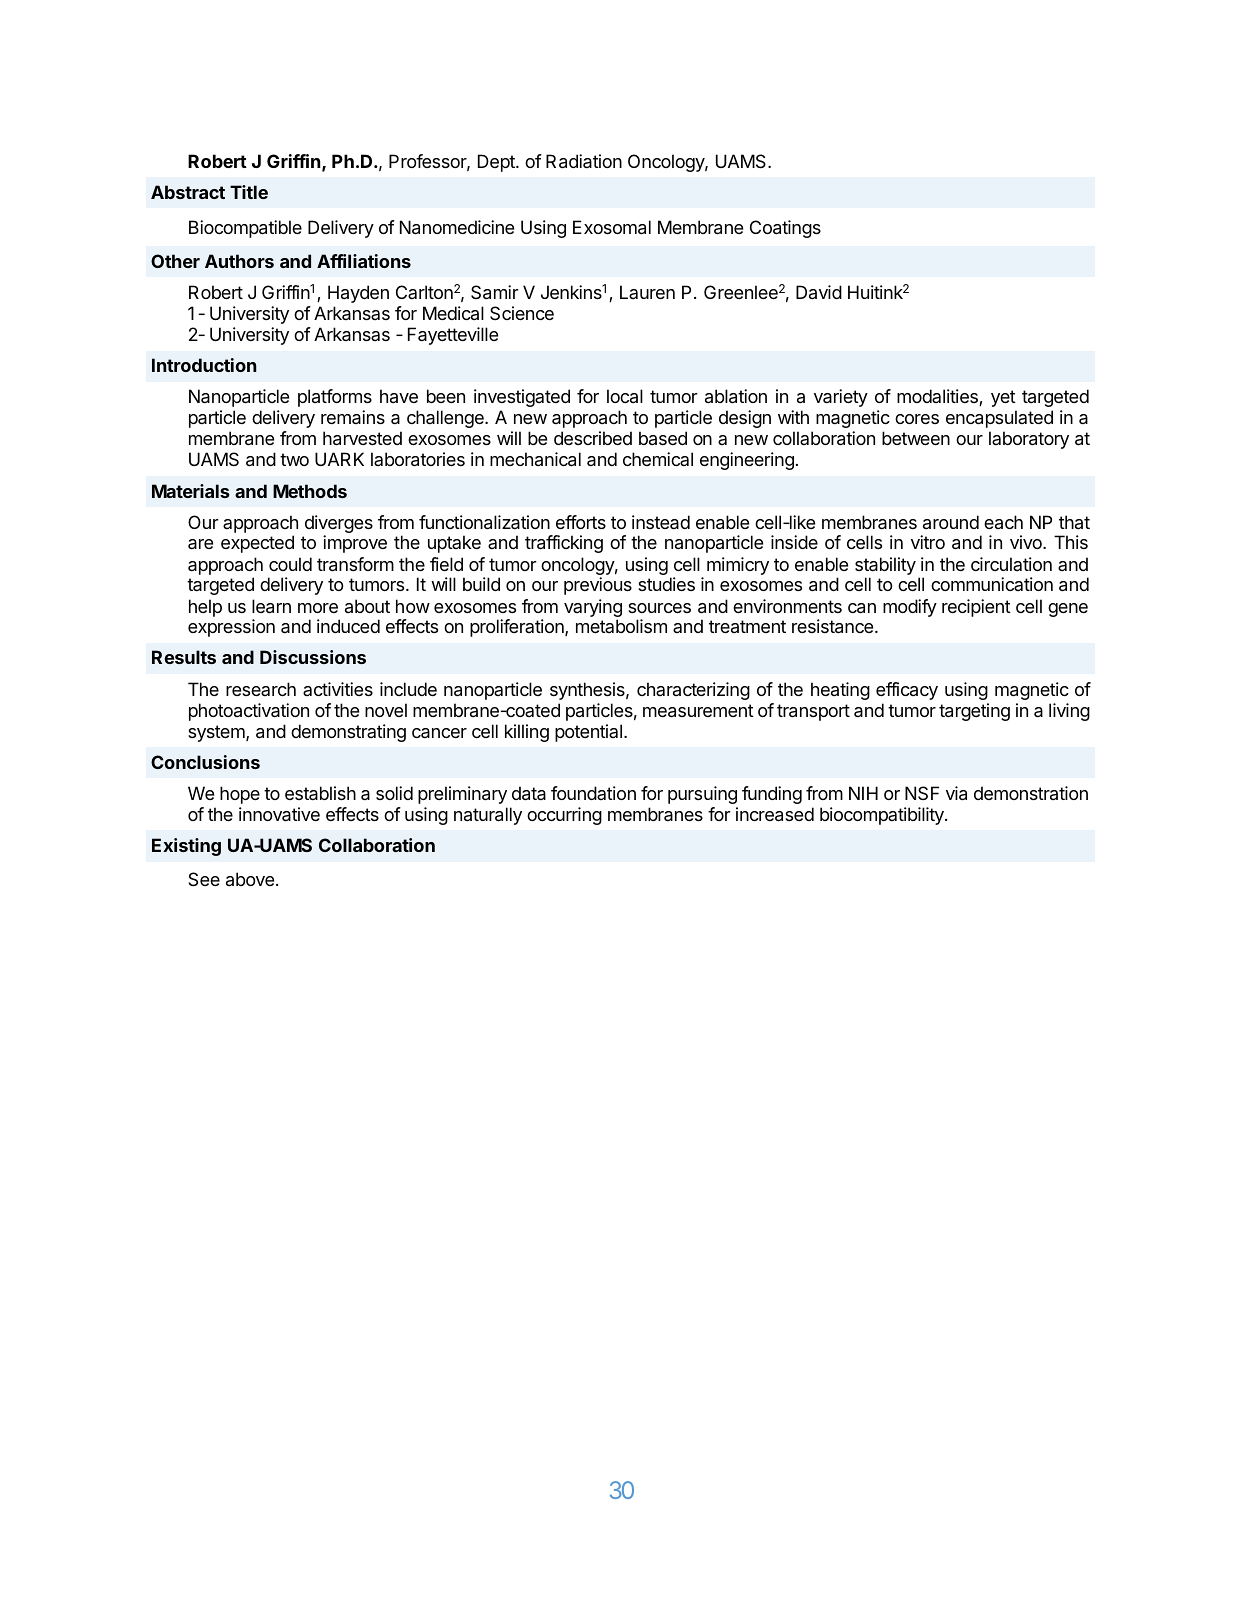 This screenshot has width=1240, height=1605. What do you see at coordinates (339, 525) in the screenshot?
I see `diverges` at bounding box center [339, 525].
